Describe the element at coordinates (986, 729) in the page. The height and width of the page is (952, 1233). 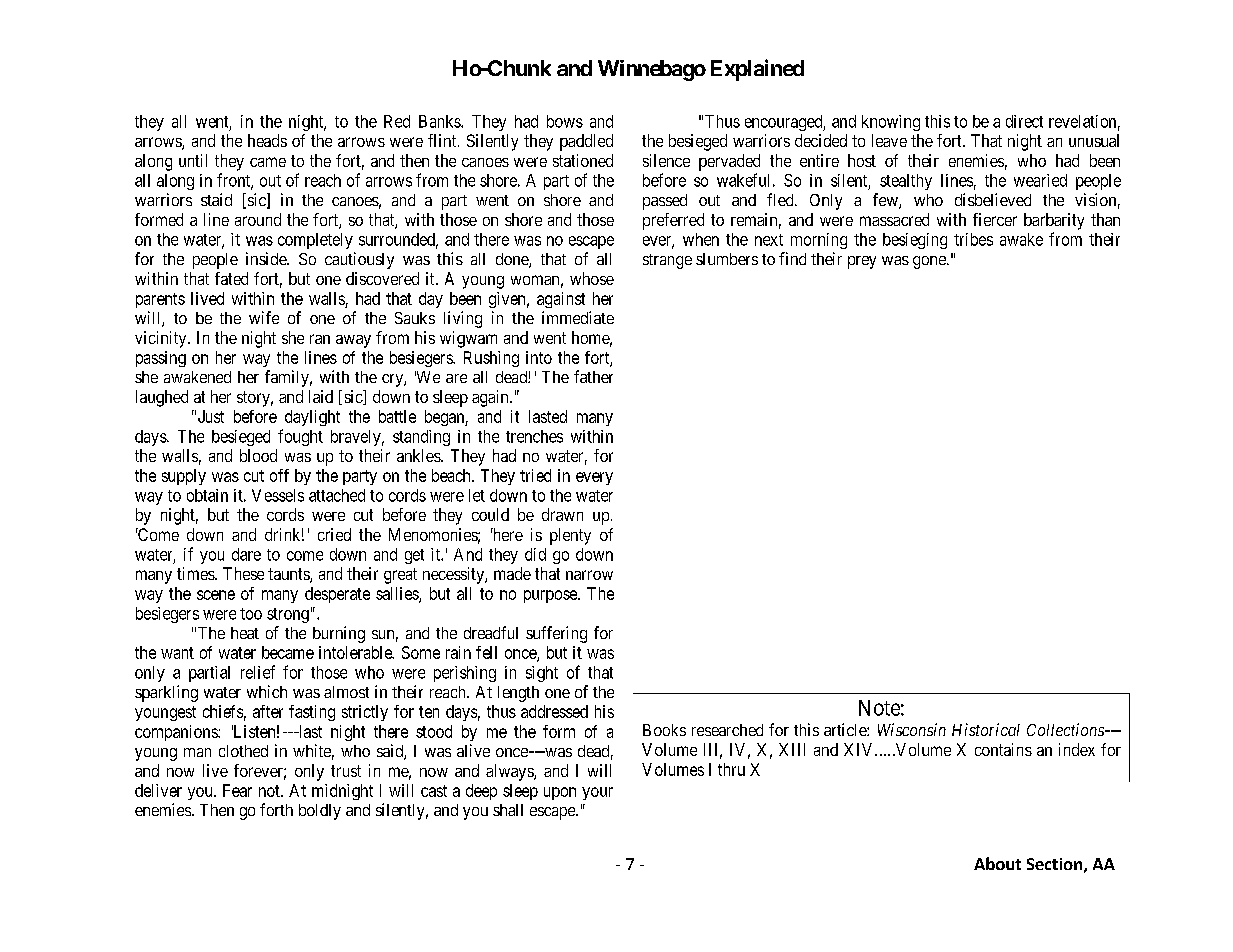
I see `Historical` at that location.
